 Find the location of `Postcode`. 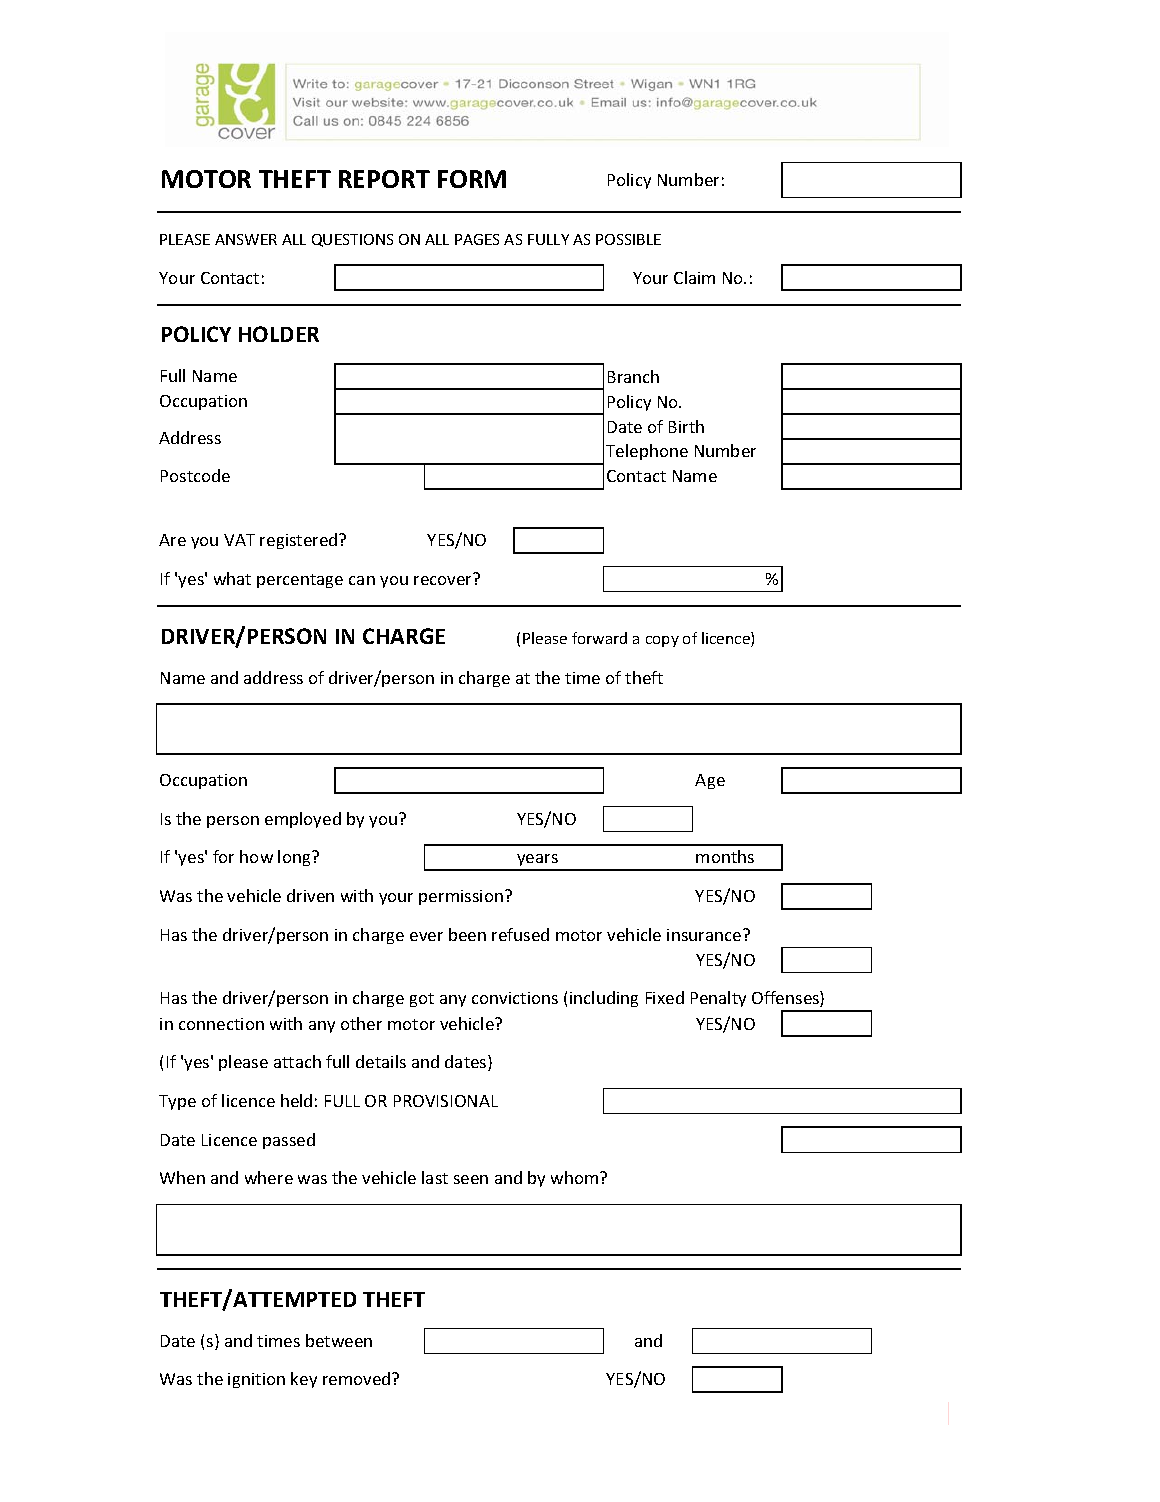

Postcode is located at coordinates (195, 475).
